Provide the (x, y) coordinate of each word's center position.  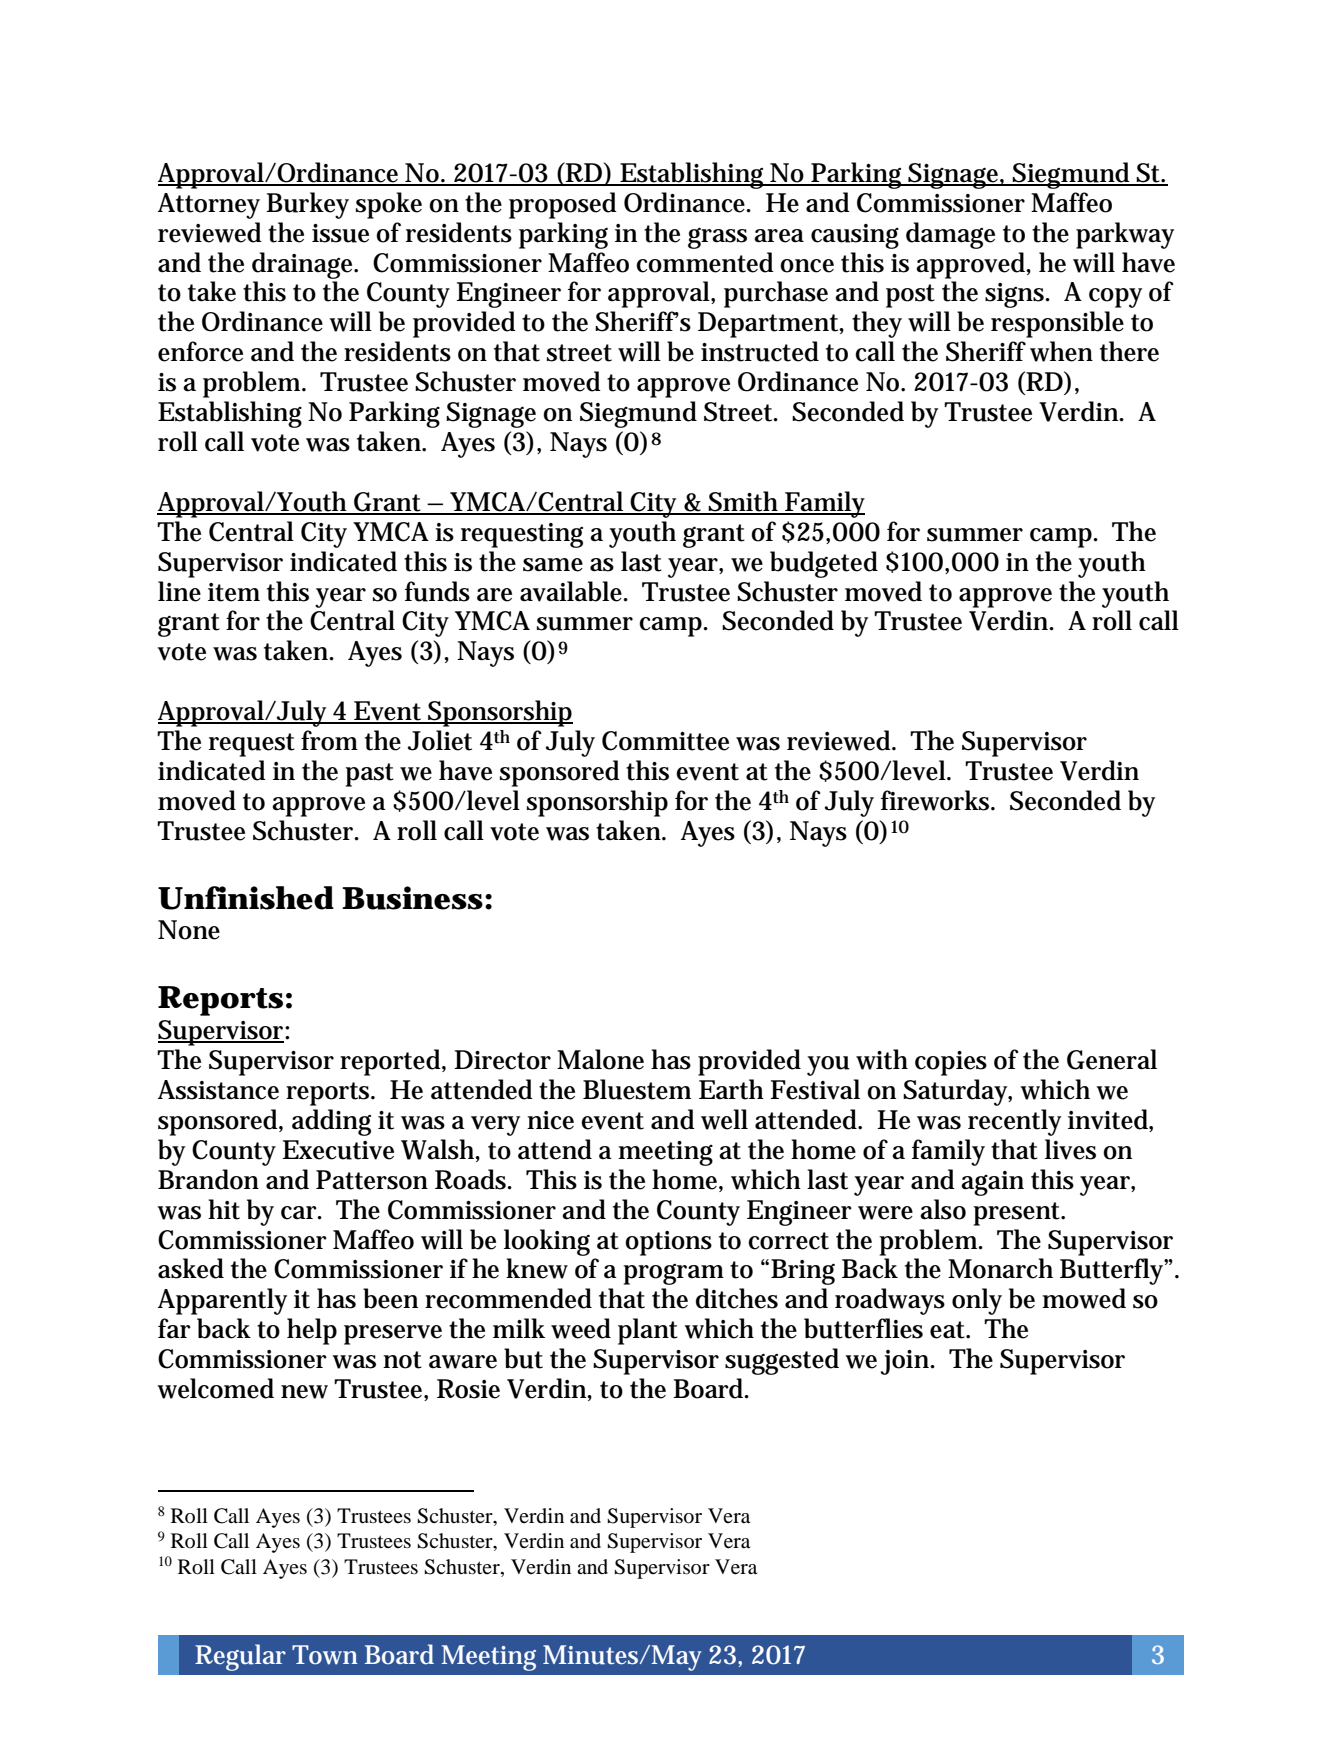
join (906, 1362)
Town (325, 1655)
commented (705, 262)
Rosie (468, 1389)
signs (1016, 295)
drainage (304, 265)
